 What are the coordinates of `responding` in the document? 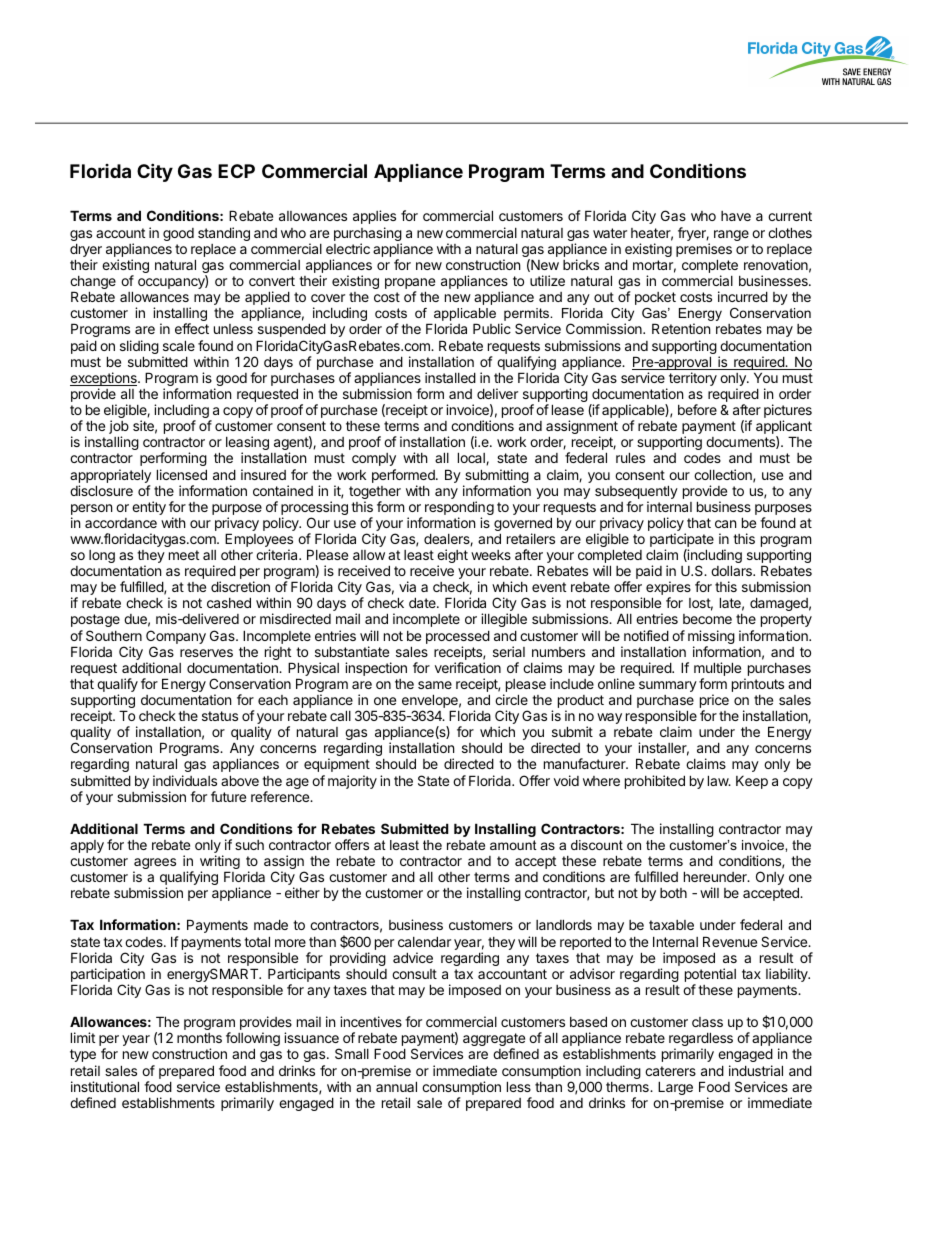 It's located at (459, 509).
